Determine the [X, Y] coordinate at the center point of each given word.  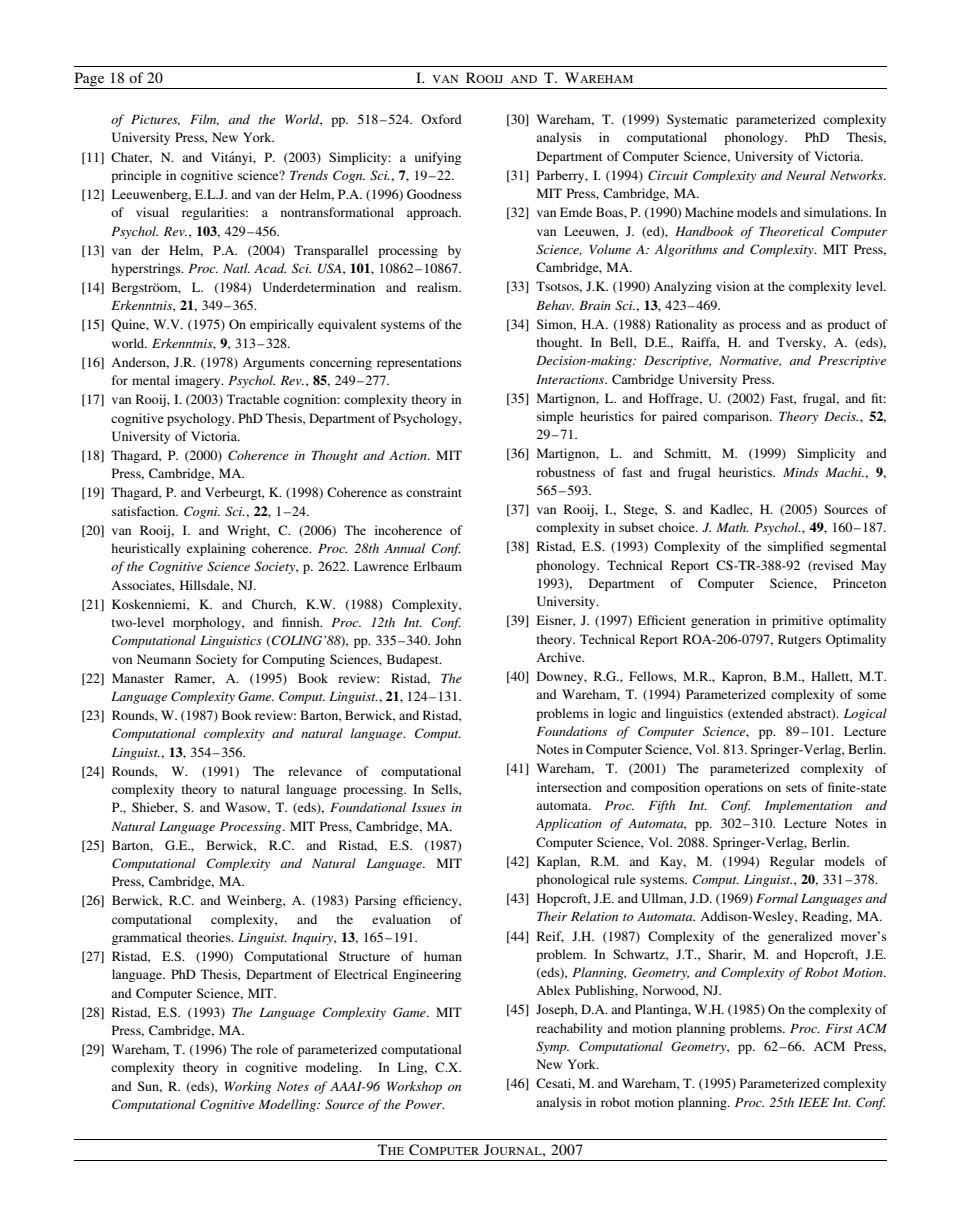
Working [248, 1087]
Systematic [697, 120]
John [448, 640]
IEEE [813, 1102]
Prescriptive [852, 362]
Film [204, 120]
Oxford [441, 119]
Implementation [808, 806]
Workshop [414, 1087]
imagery [199, 381]
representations [419, 363]
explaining [216, 549]
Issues [429, 807]
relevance [315, 771]
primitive [797, 621]
